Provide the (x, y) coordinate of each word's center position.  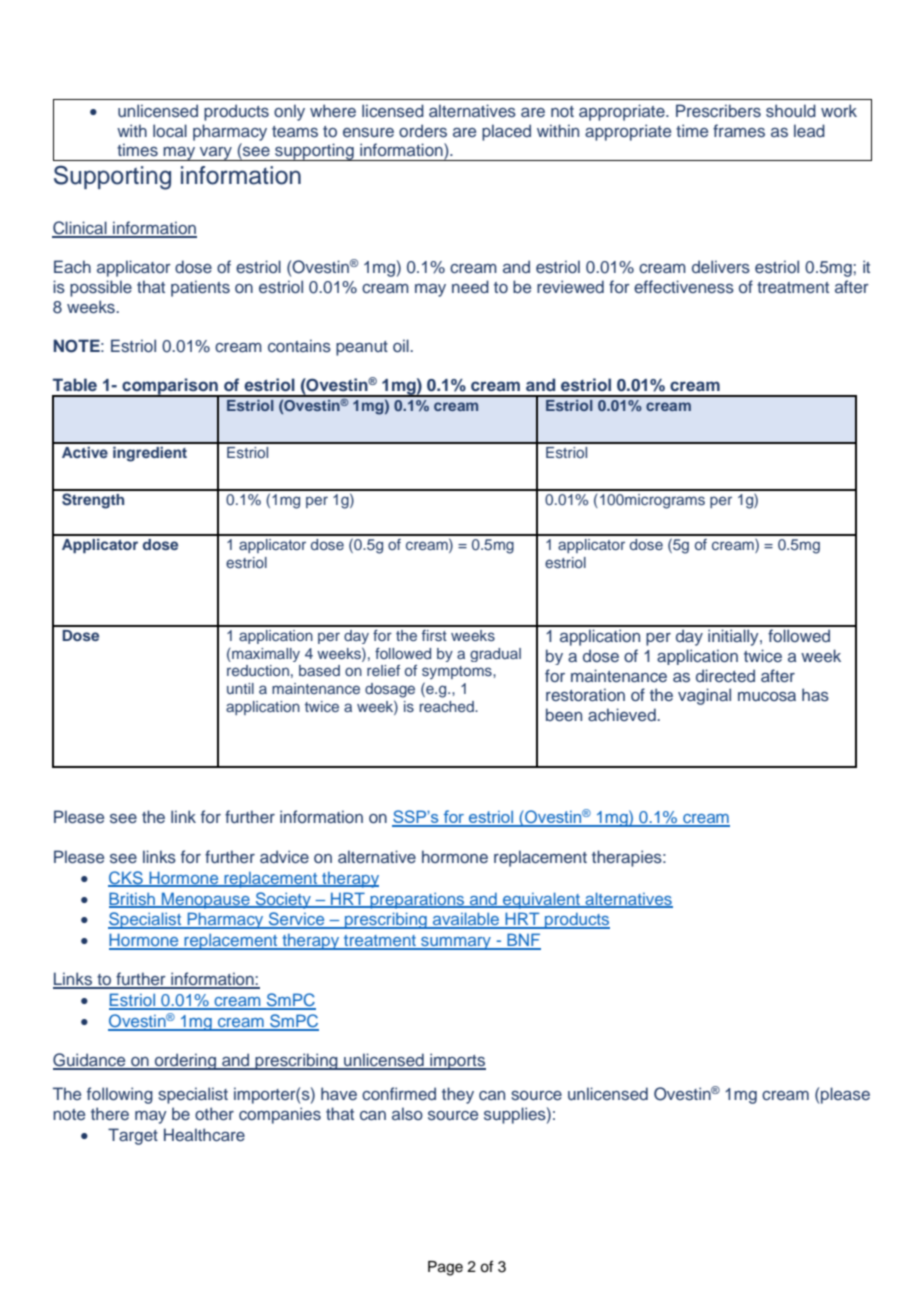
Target (133, 1136)
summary (456, 943)
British (133, 899)
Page (445, 1268)
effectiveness (684, 287)
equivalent (541, 900)
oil (402, 345)
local (170, 130)
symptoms (458, 672)
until (240, 688)
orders (423, 131)
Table (75, 384)
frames (739, 131)
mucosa (767, 696)
